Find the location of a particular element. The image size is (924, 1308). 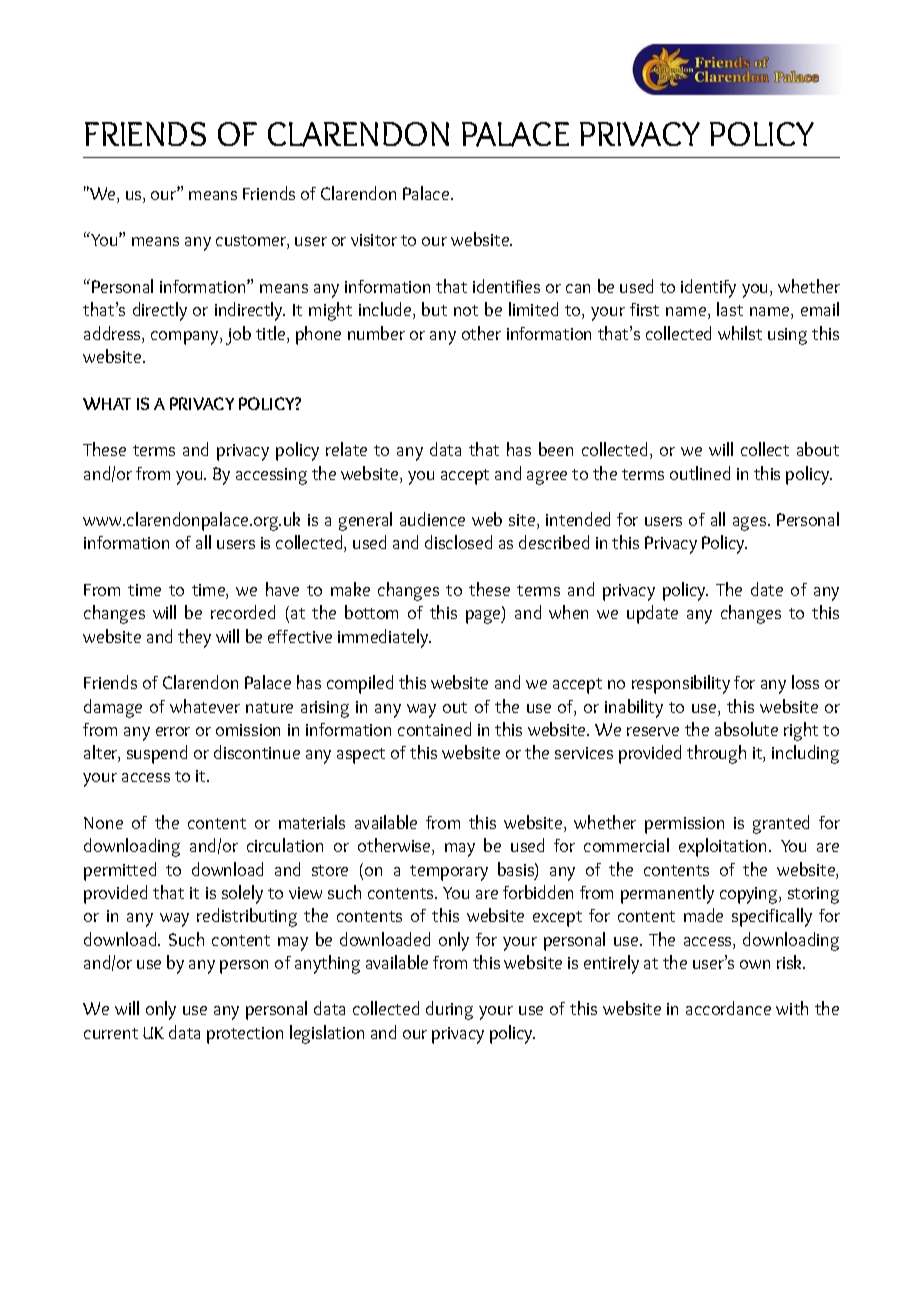

they is located at coordinates (194, 638).
